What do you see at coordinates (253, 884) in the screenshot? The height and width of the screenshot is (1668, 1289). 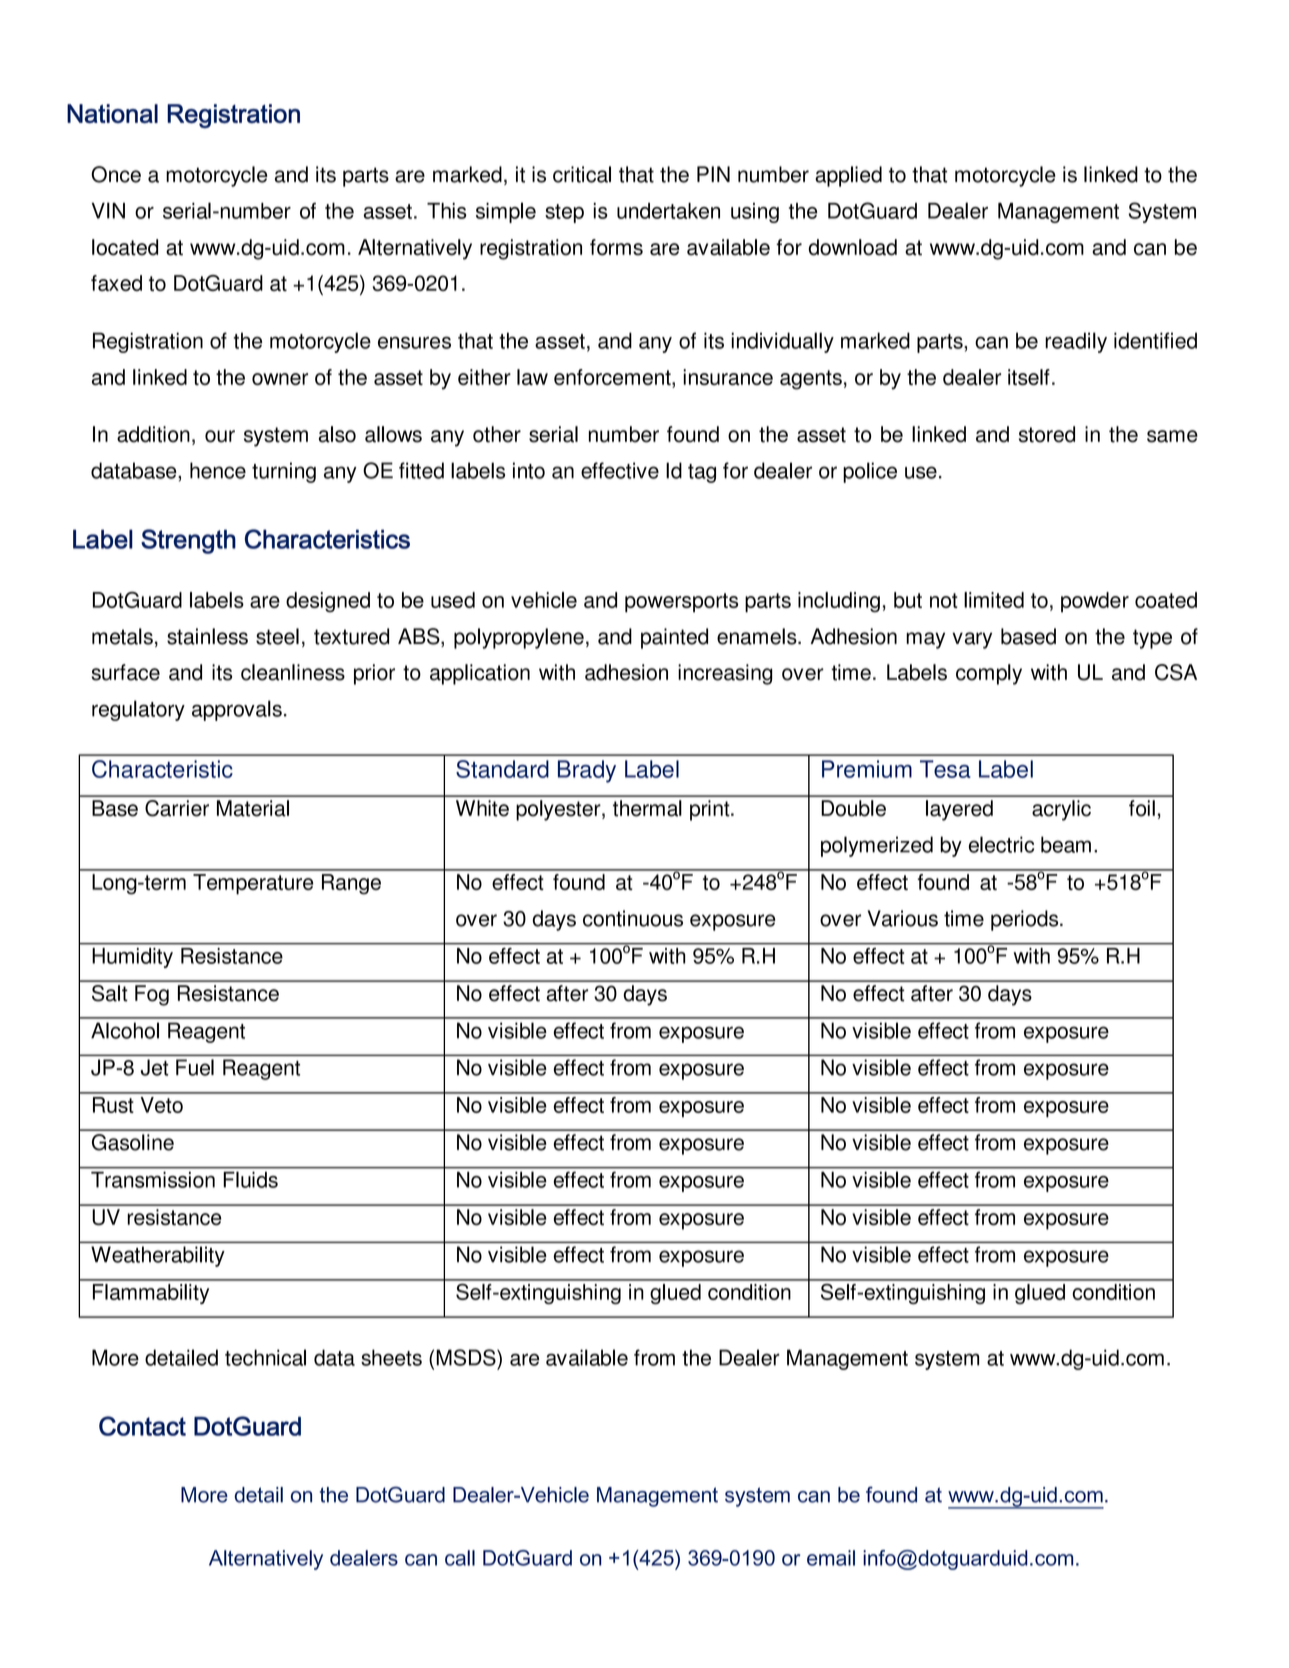 I see `Temperature` at bounding box center [253, 884].
